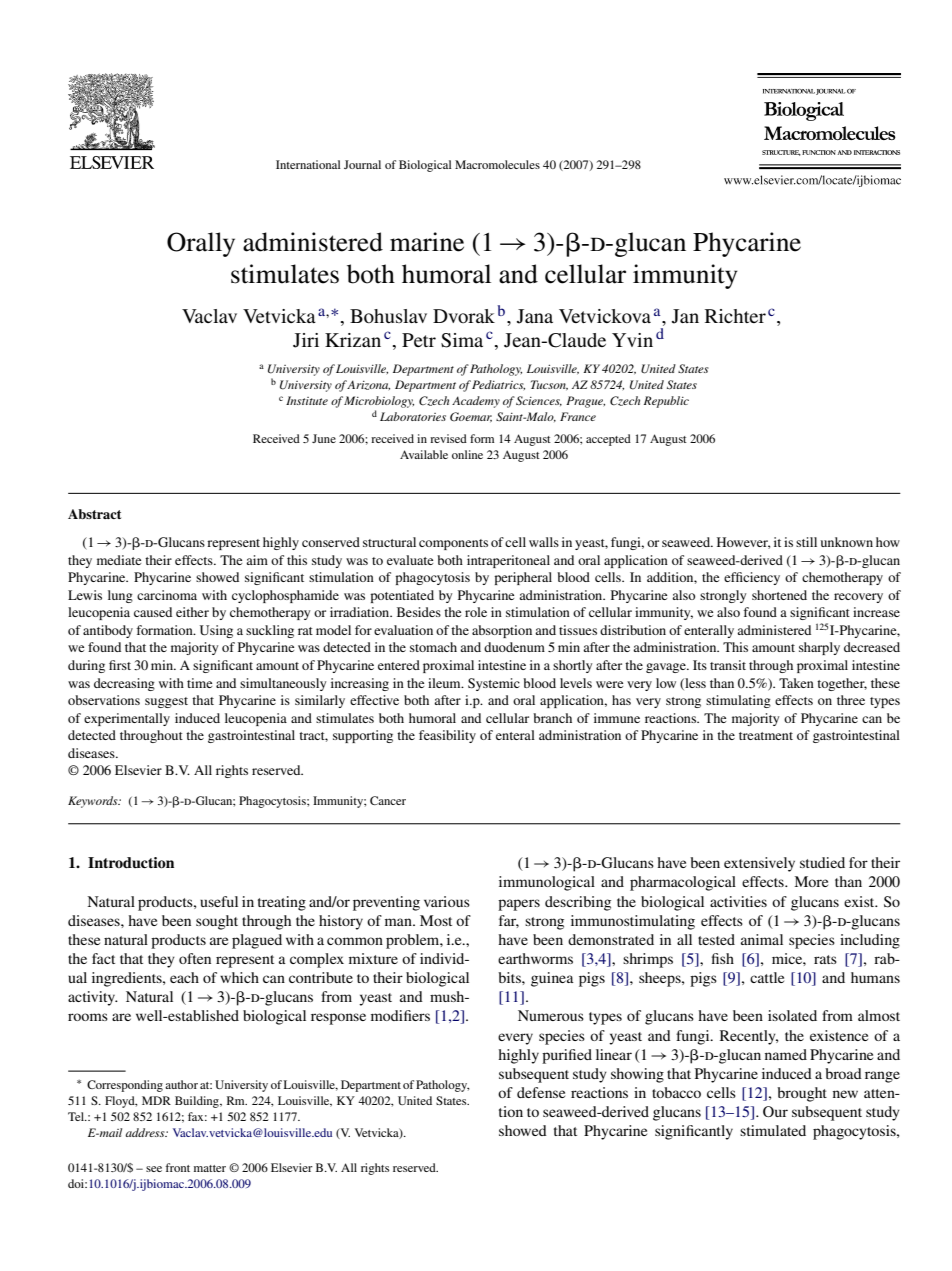 The height and width of the image is (1271, 952). What do you see at coordinates (796, 683) in the image?
I see `Taken` at bounding box center [796, 683].
